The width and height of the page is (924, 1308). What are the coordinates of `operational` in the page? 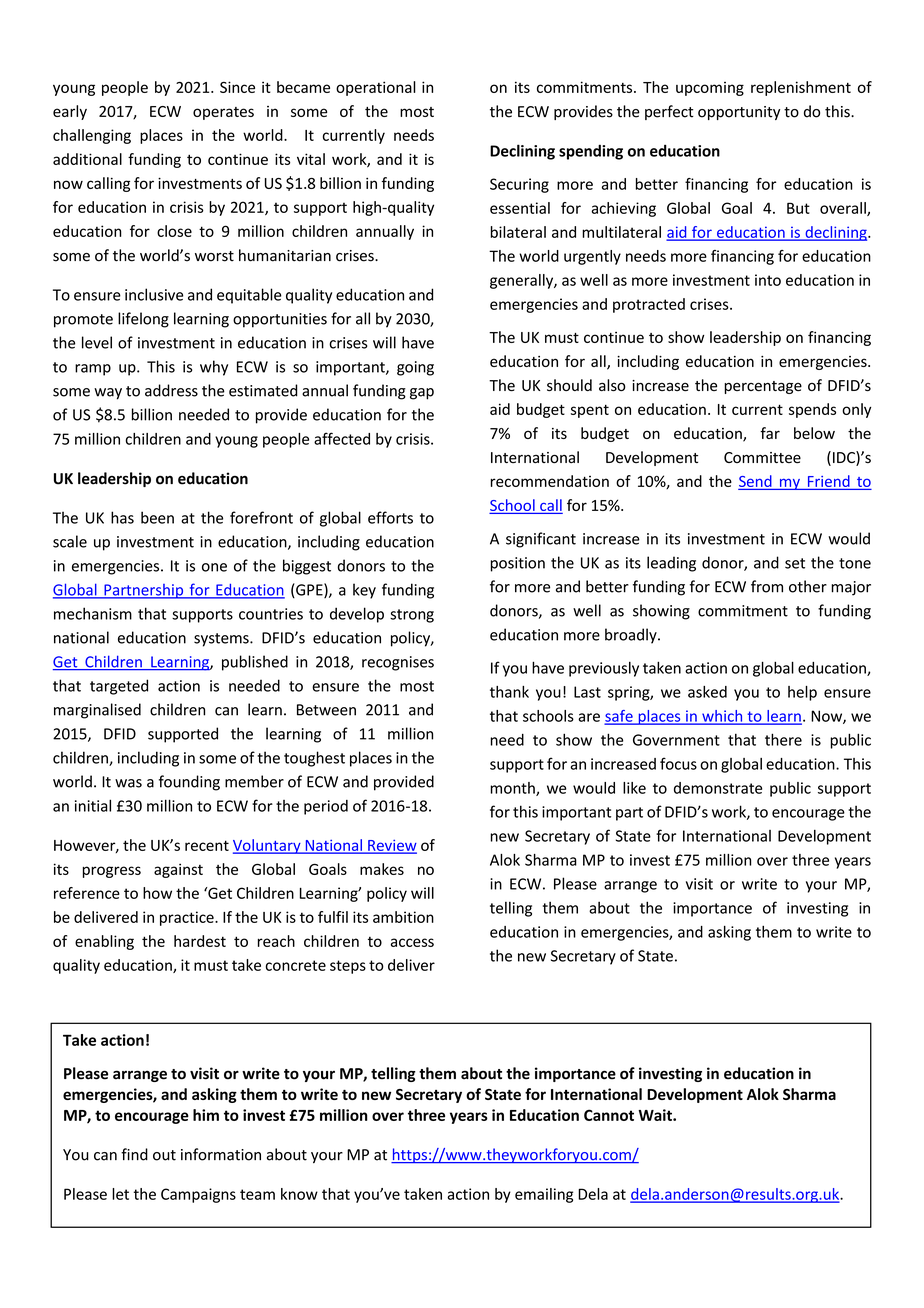 It's located at (376, 88).
